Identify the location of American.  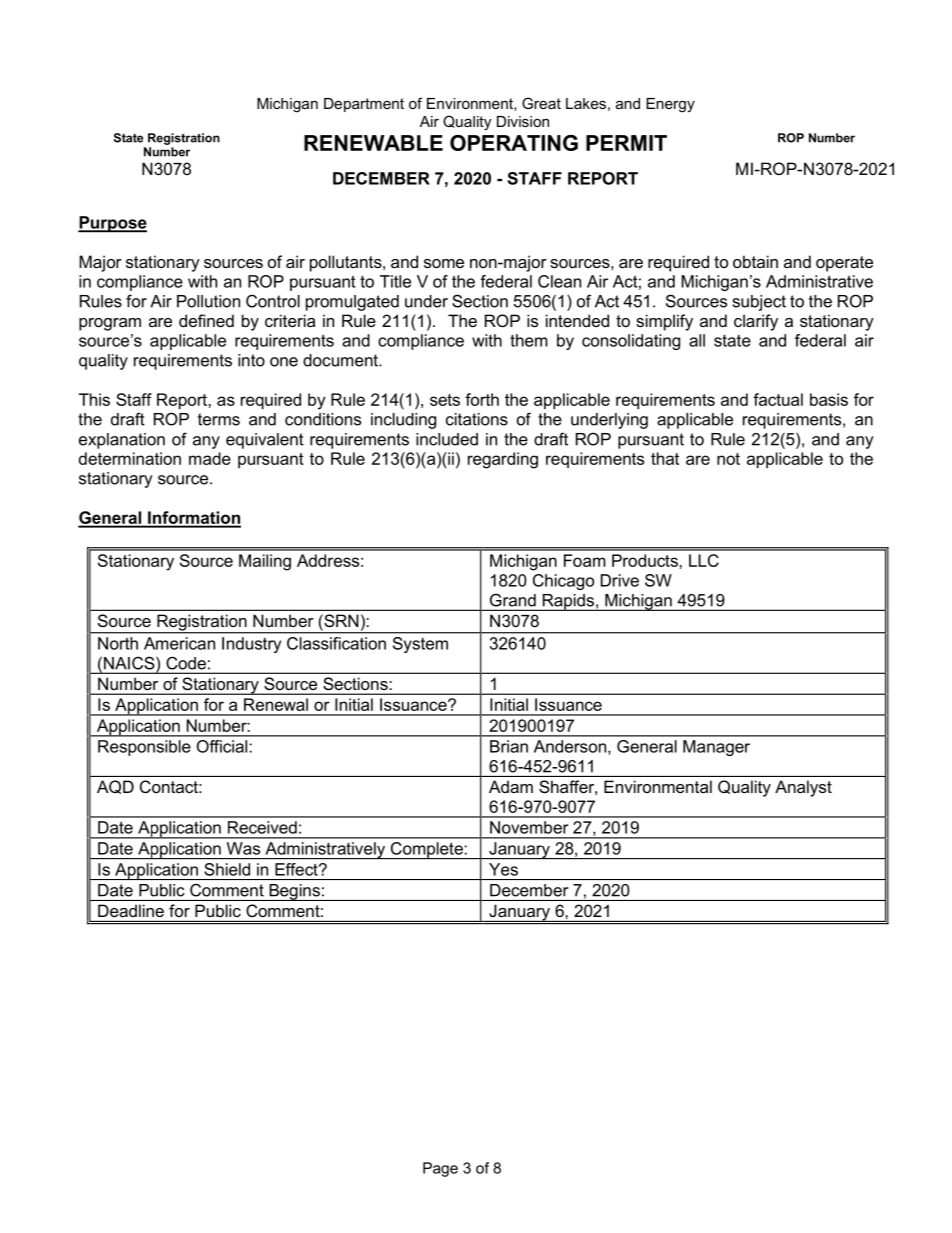
(179, 643).
